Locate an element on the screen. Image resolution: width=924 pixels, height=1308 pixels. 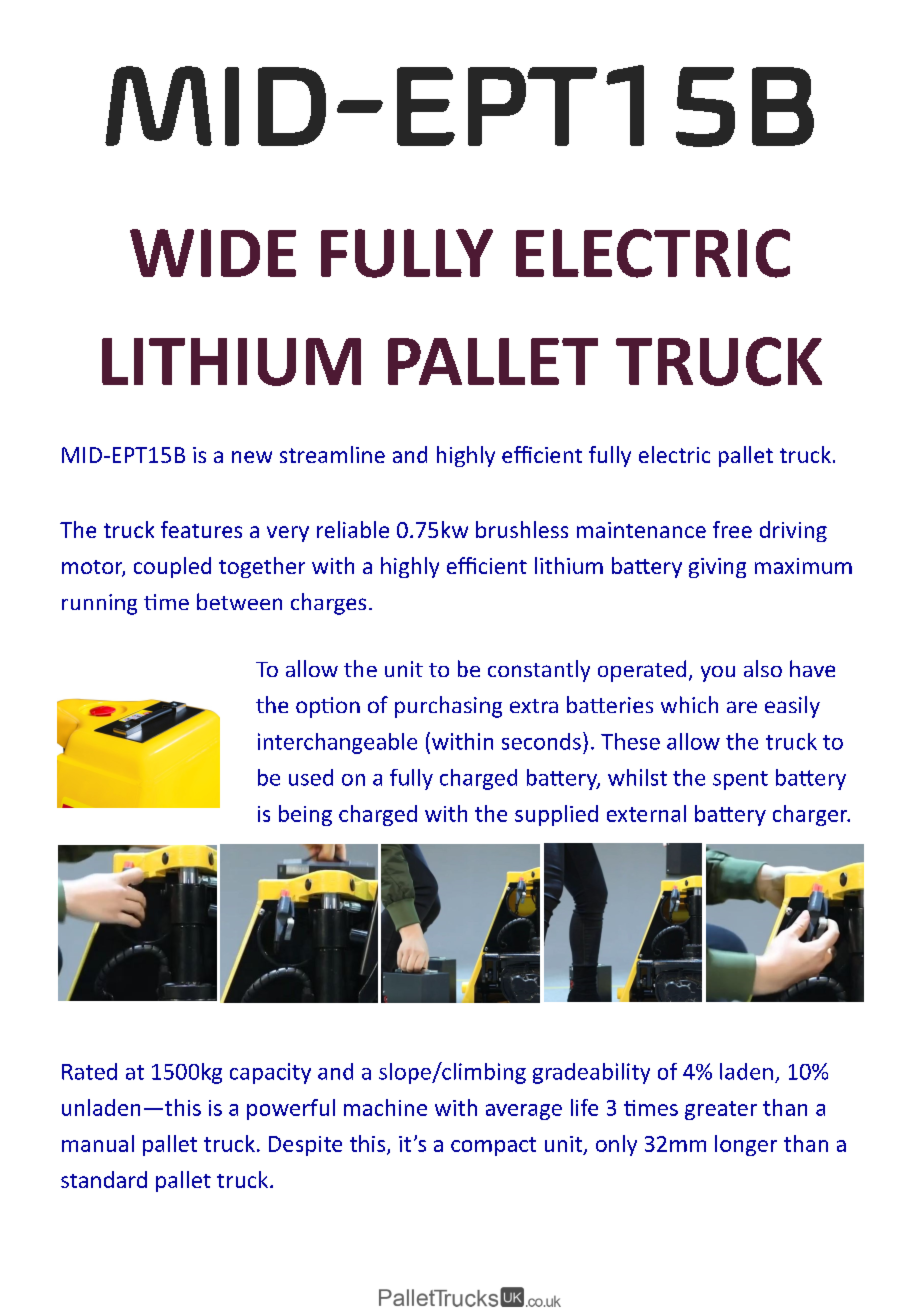
new is located at coordinates (252, 457).
